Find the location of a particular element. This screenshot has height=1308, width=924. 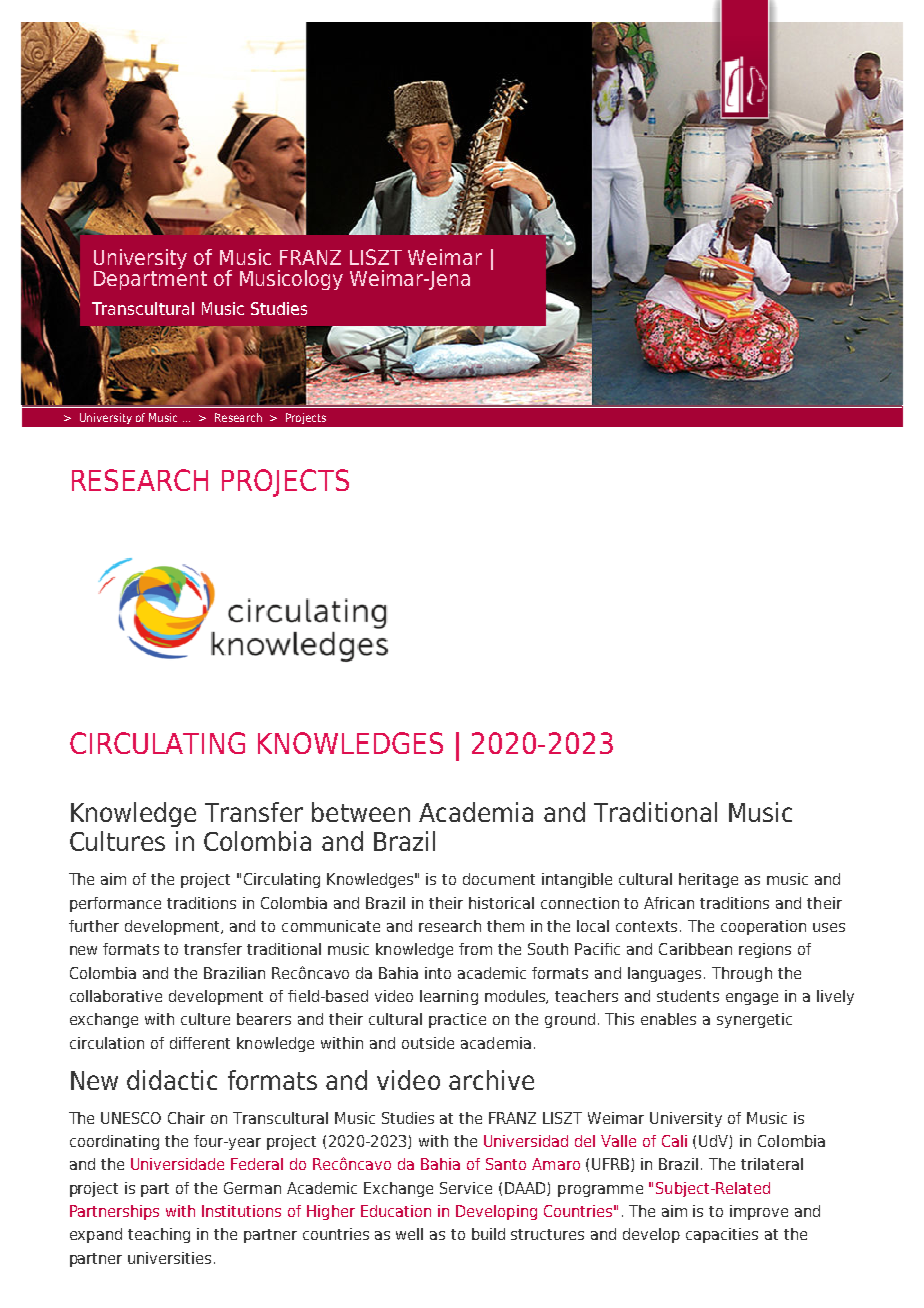

cooperation is located at coordinates (763, 927).
